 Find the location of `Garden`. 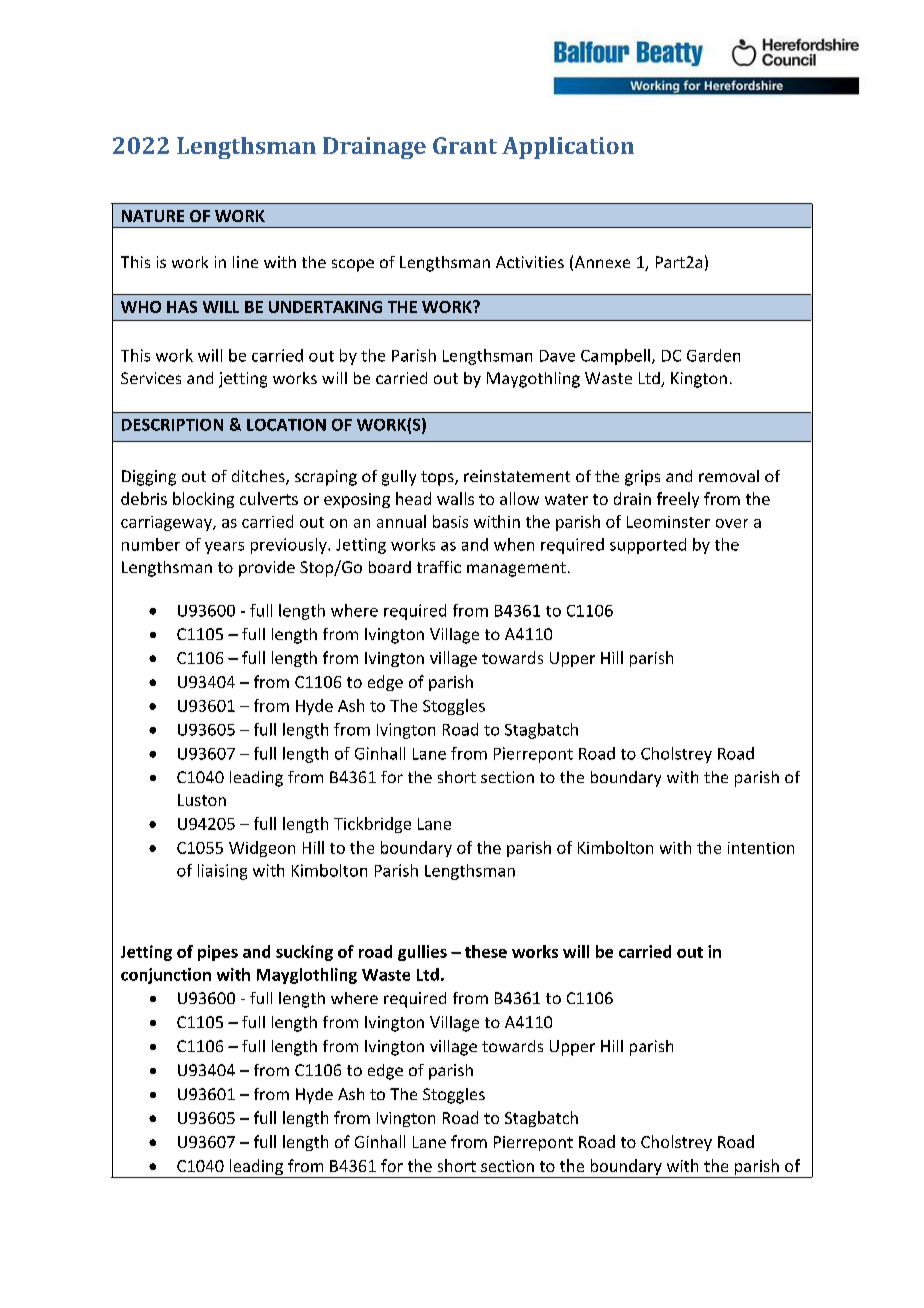

Garden is located at coordinates (713, 355).
